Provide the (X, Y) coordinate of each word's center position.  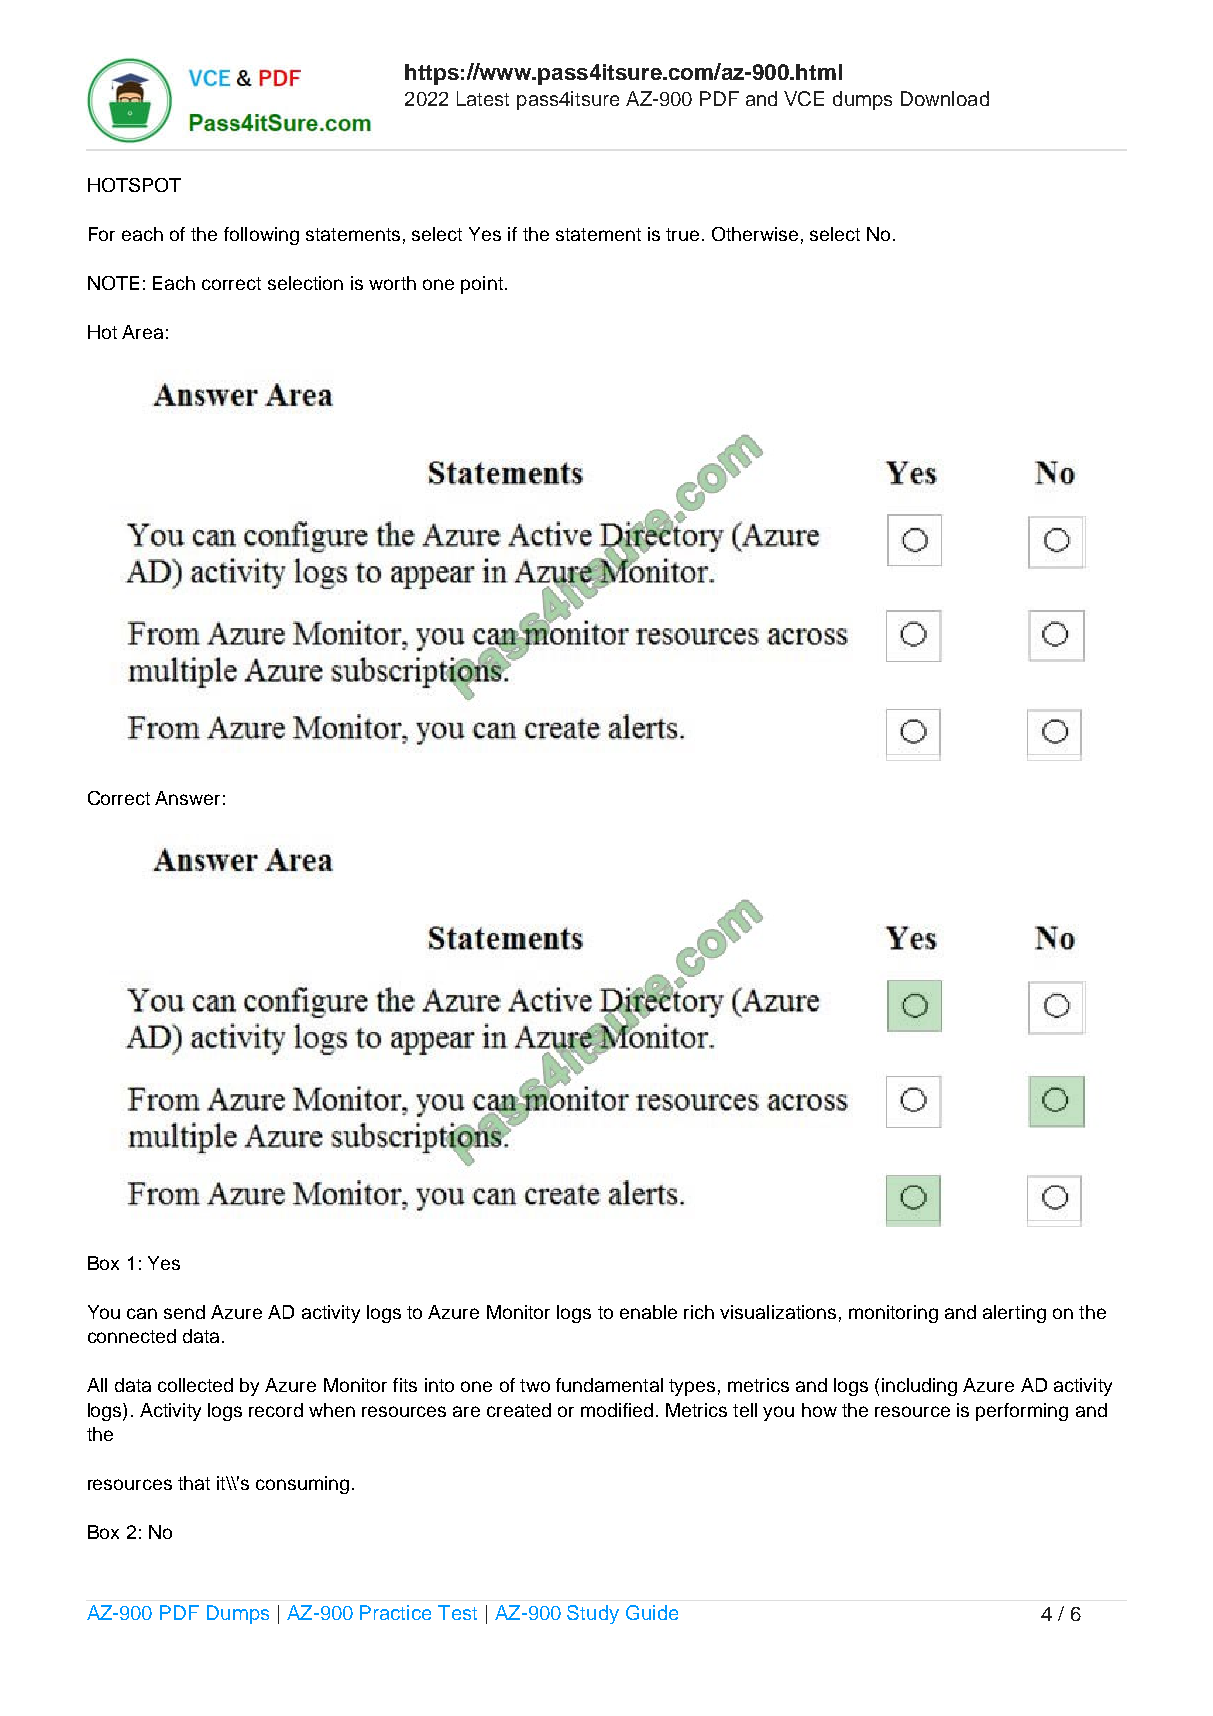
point (482, 285)
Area (142, 332)
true (682, 234)
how (819, 1410)
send (184, 1312)
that (194, 1483)
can (142, 1313)
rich (699, 1312)
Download (945, 98)
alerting (1014, 1314)
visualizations (778, 1312)
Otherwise (755, 234)
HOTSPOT (134, 185)
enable (648, 1312)
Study (593, 1614)
